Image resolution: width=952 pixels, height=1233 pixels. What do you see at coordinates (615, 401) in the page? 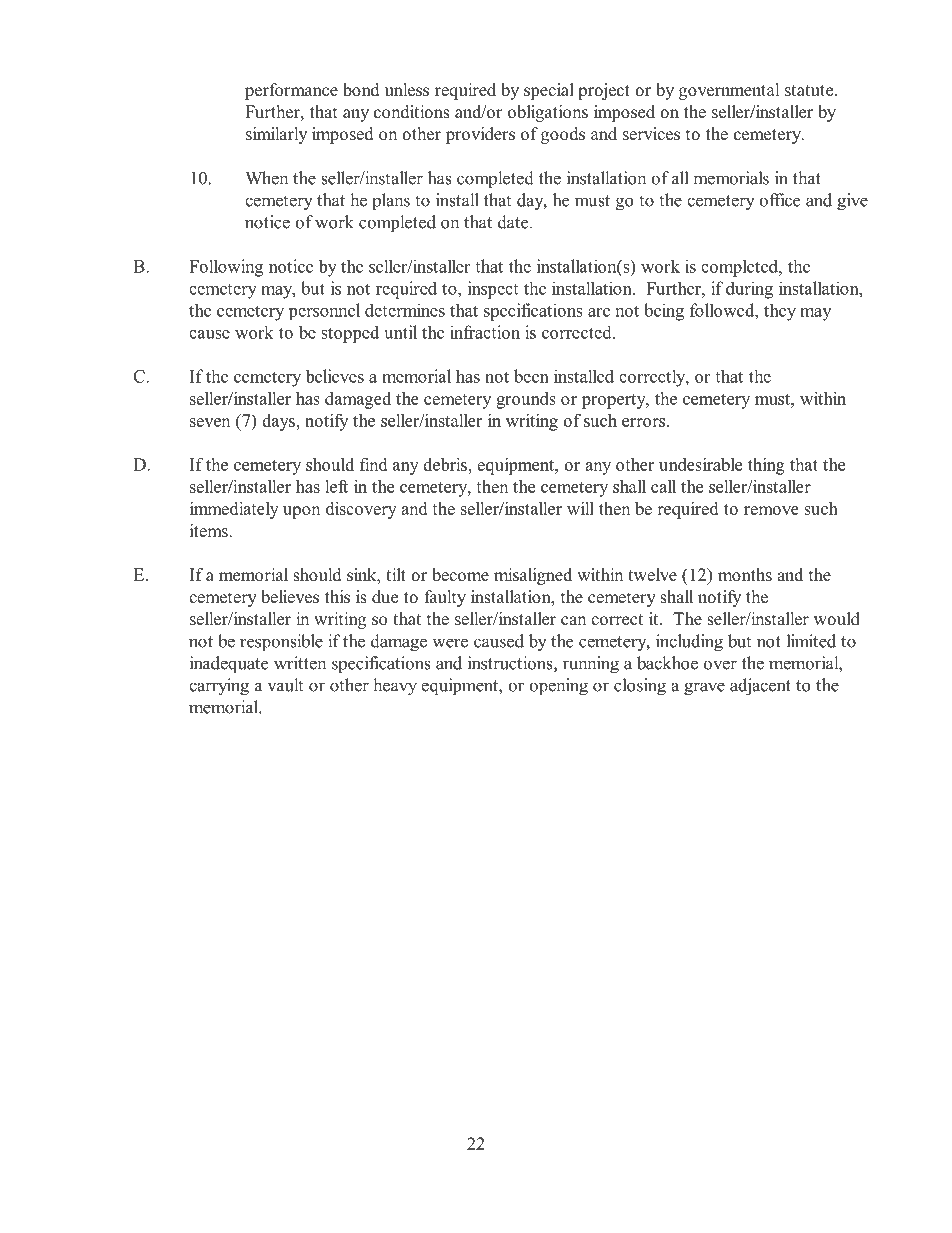
I see `property` at bounding box center [615, 401].
